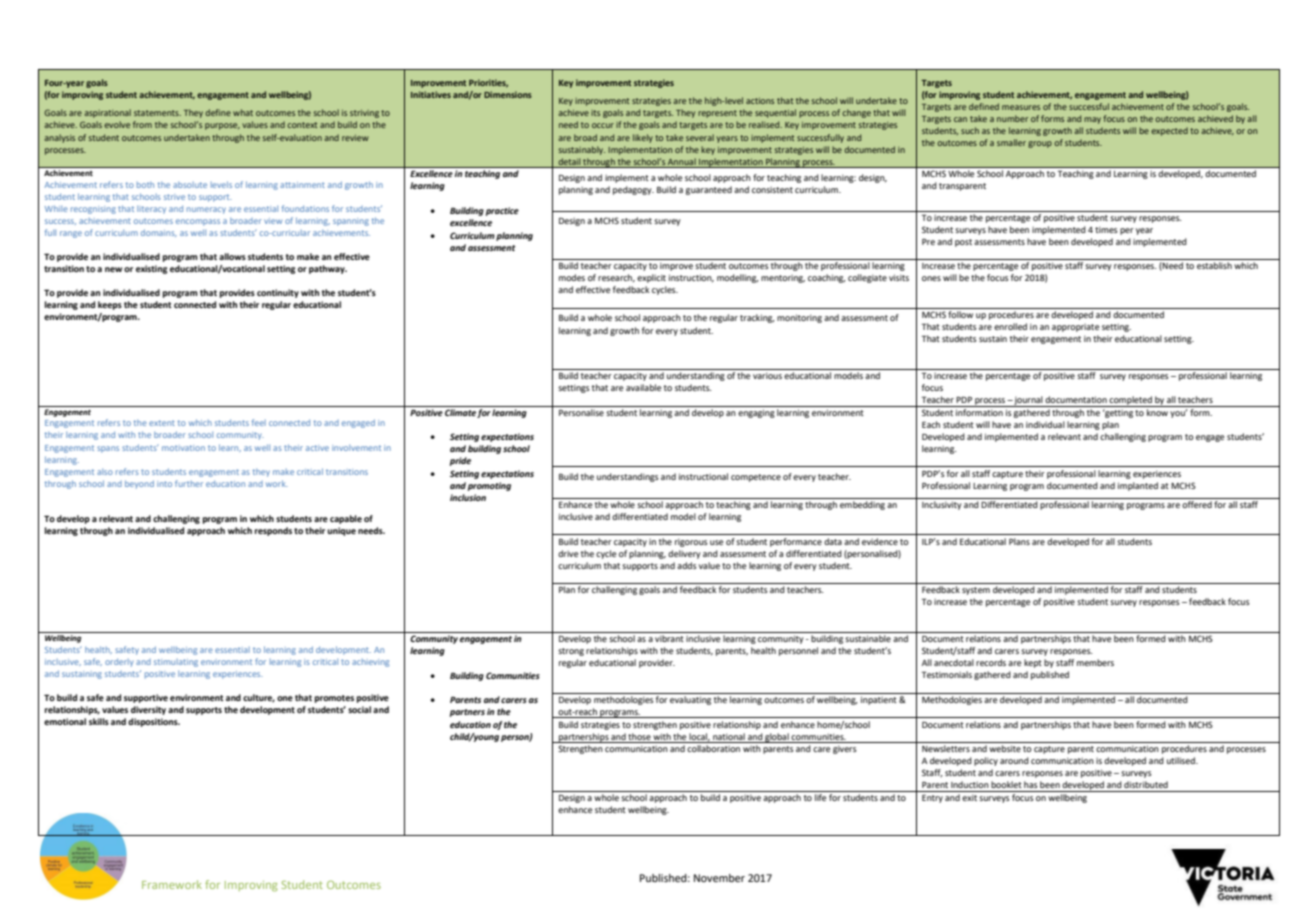  I want to click on occur, so click(603, 125).
